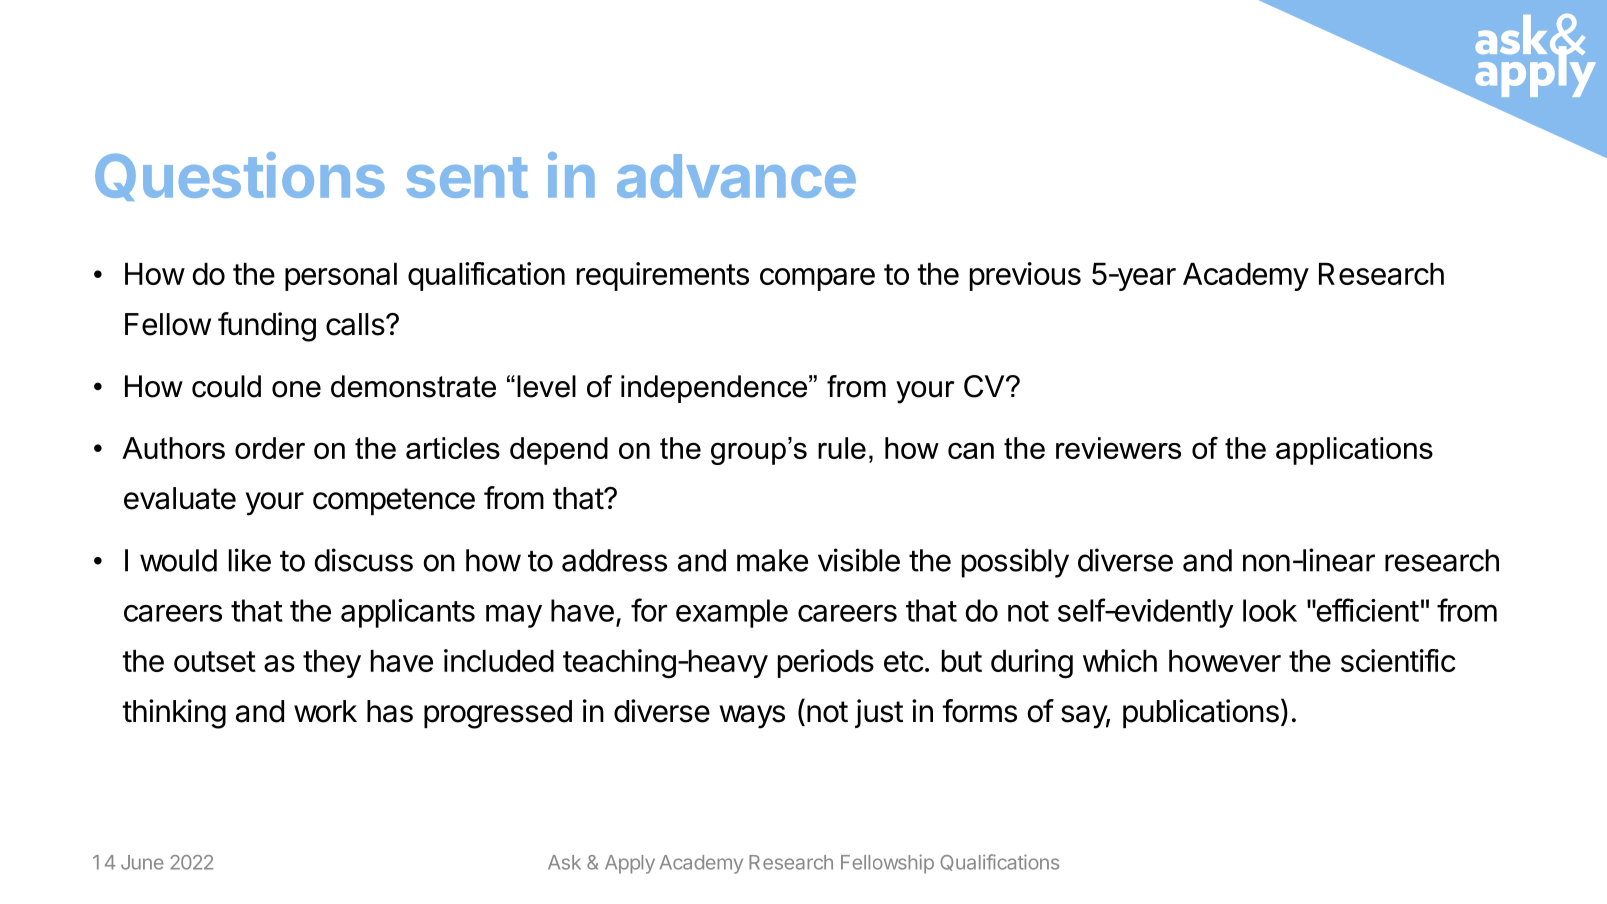 This screenshot has height=904, width=1607. What do you see at coordinates (296, 389) in the screenshot?
I see `one` at bounding box center [296, 389].
